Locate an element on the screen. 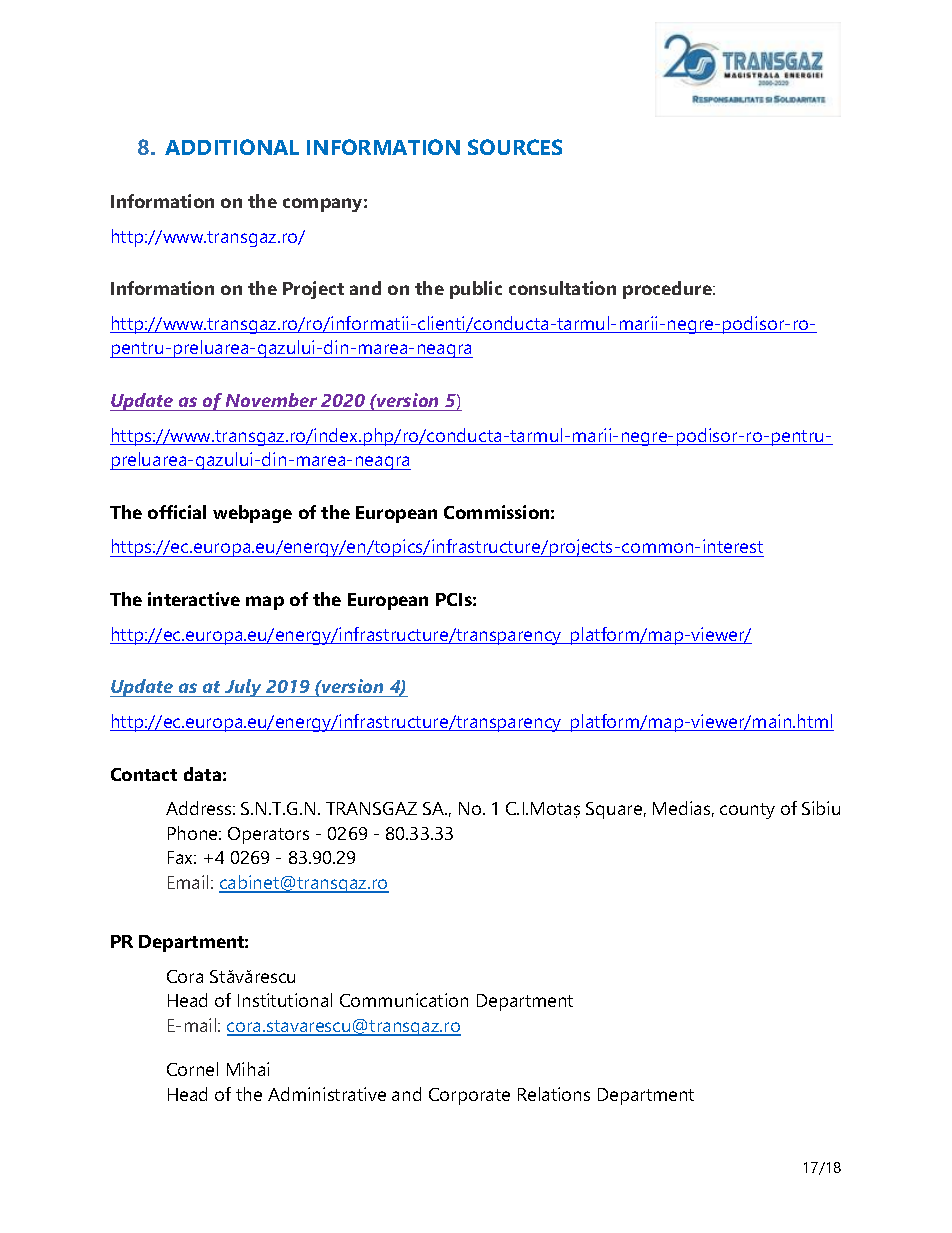 Image resolution: width=952 pixels, height=1233 pixels. November is located at coordinates (272, 402).
